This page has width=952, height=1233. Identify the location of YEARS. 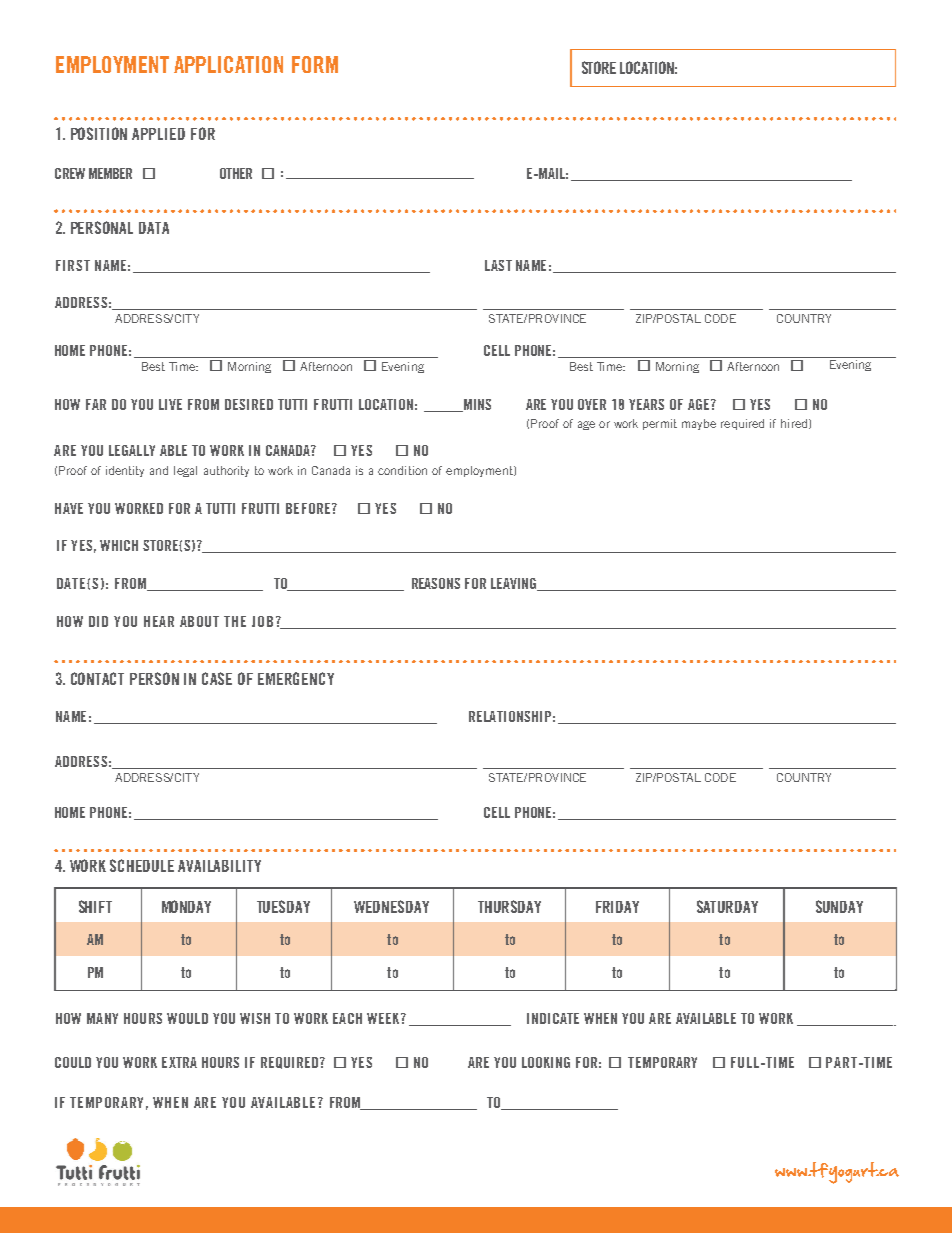
(646, 404).
